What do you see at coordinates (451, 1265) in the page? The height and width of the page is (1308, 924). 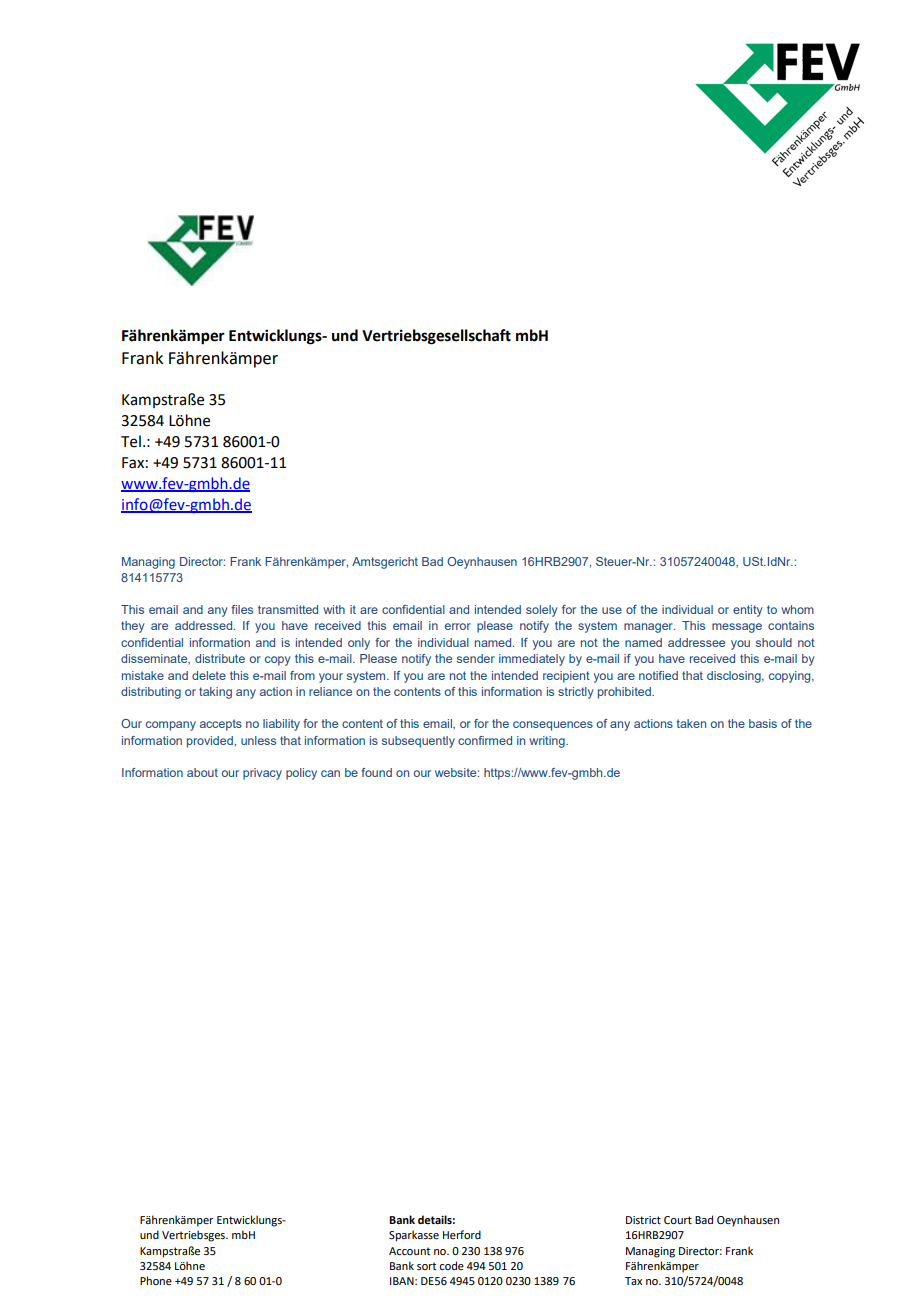 I see `code` at bounding box center [451, 1265].
